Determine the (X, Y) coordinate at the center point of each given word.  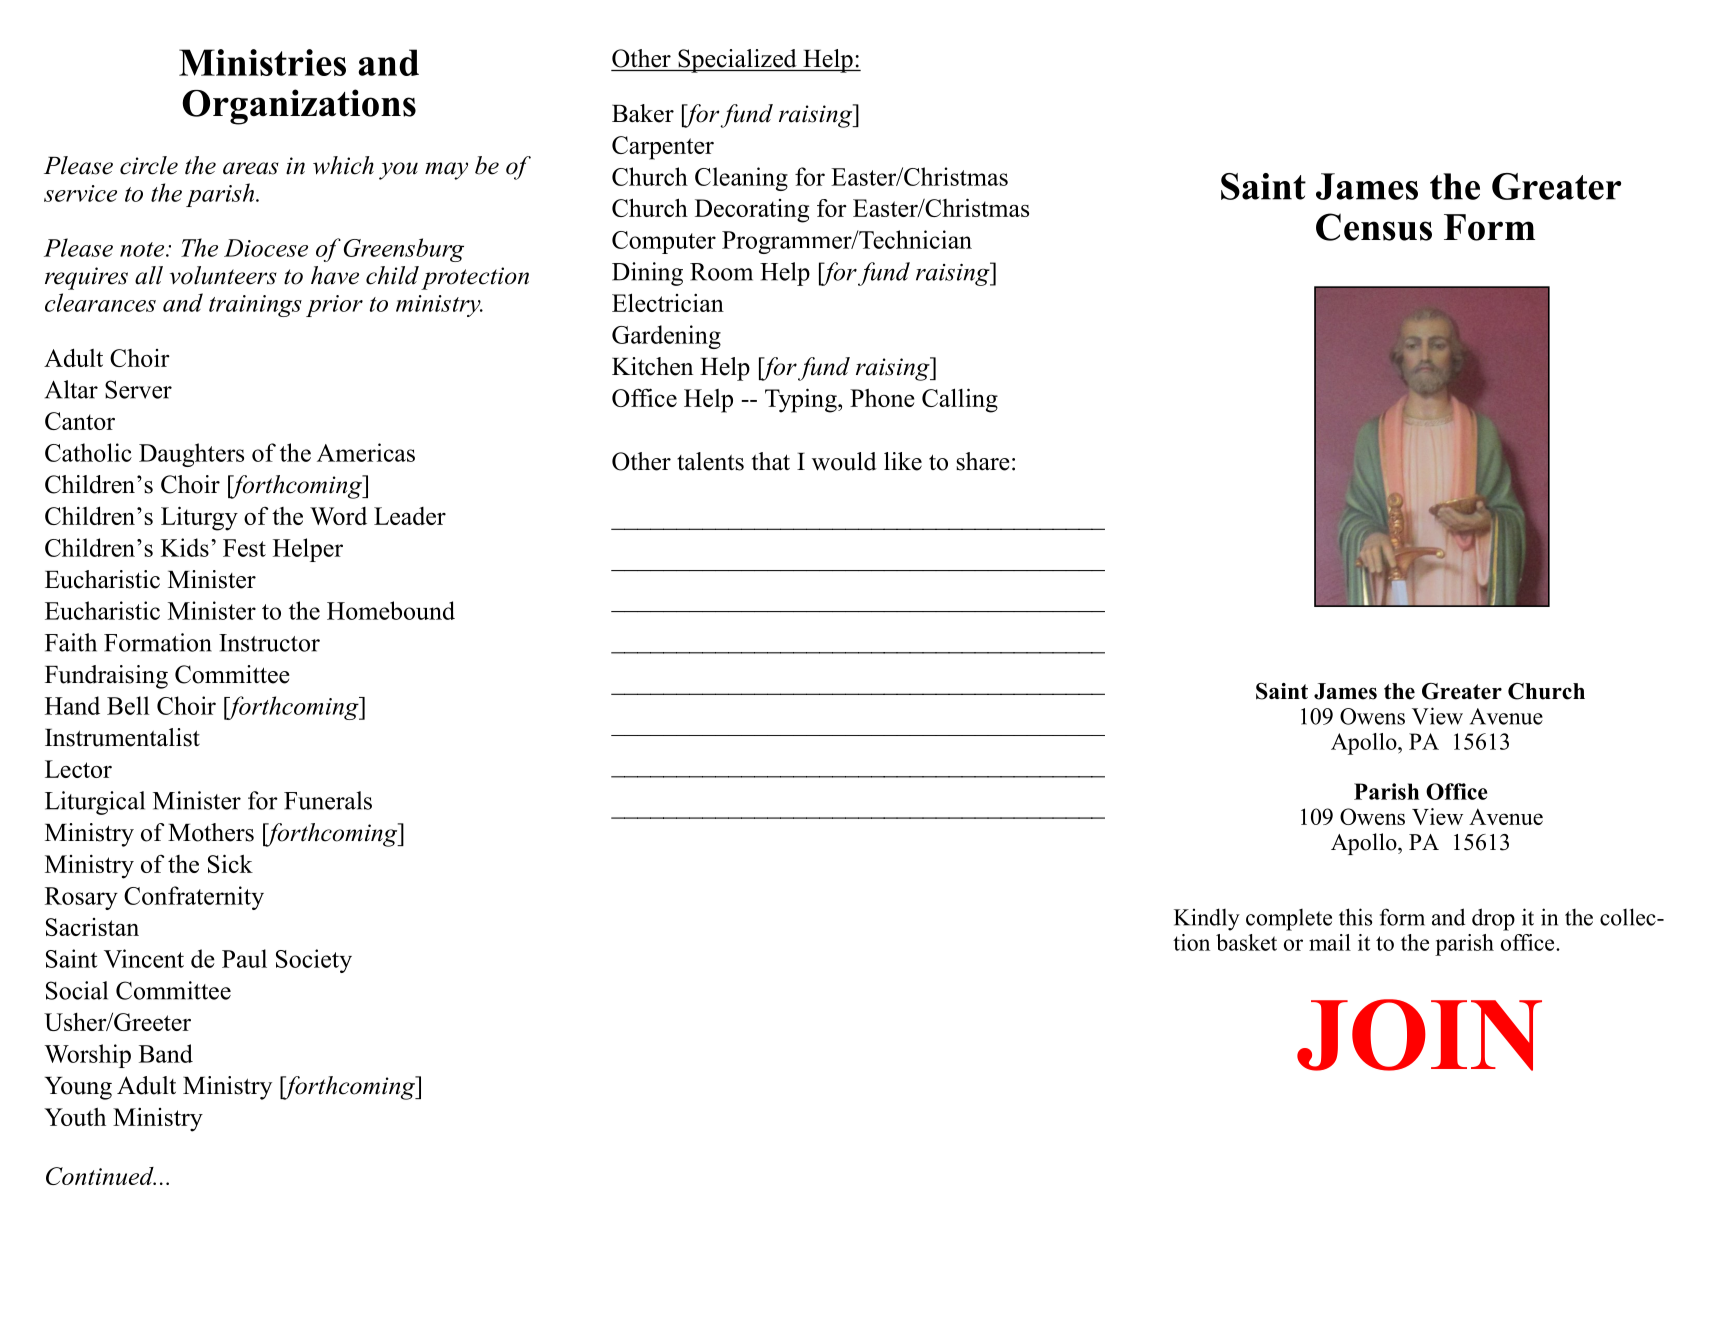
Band (166, 1053)
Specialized (737, 61)
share (983, 461)
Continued (101, 1176)
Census (1374, 227)
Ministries (262, 62)
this (1355, 917)
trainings (255, 306)
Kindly (1207, 919)
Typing (802, 400)
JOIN (1419, 1035)
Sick (230, 863)
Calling (960, 400)
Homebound (391, 610)
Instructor (269, 643)
